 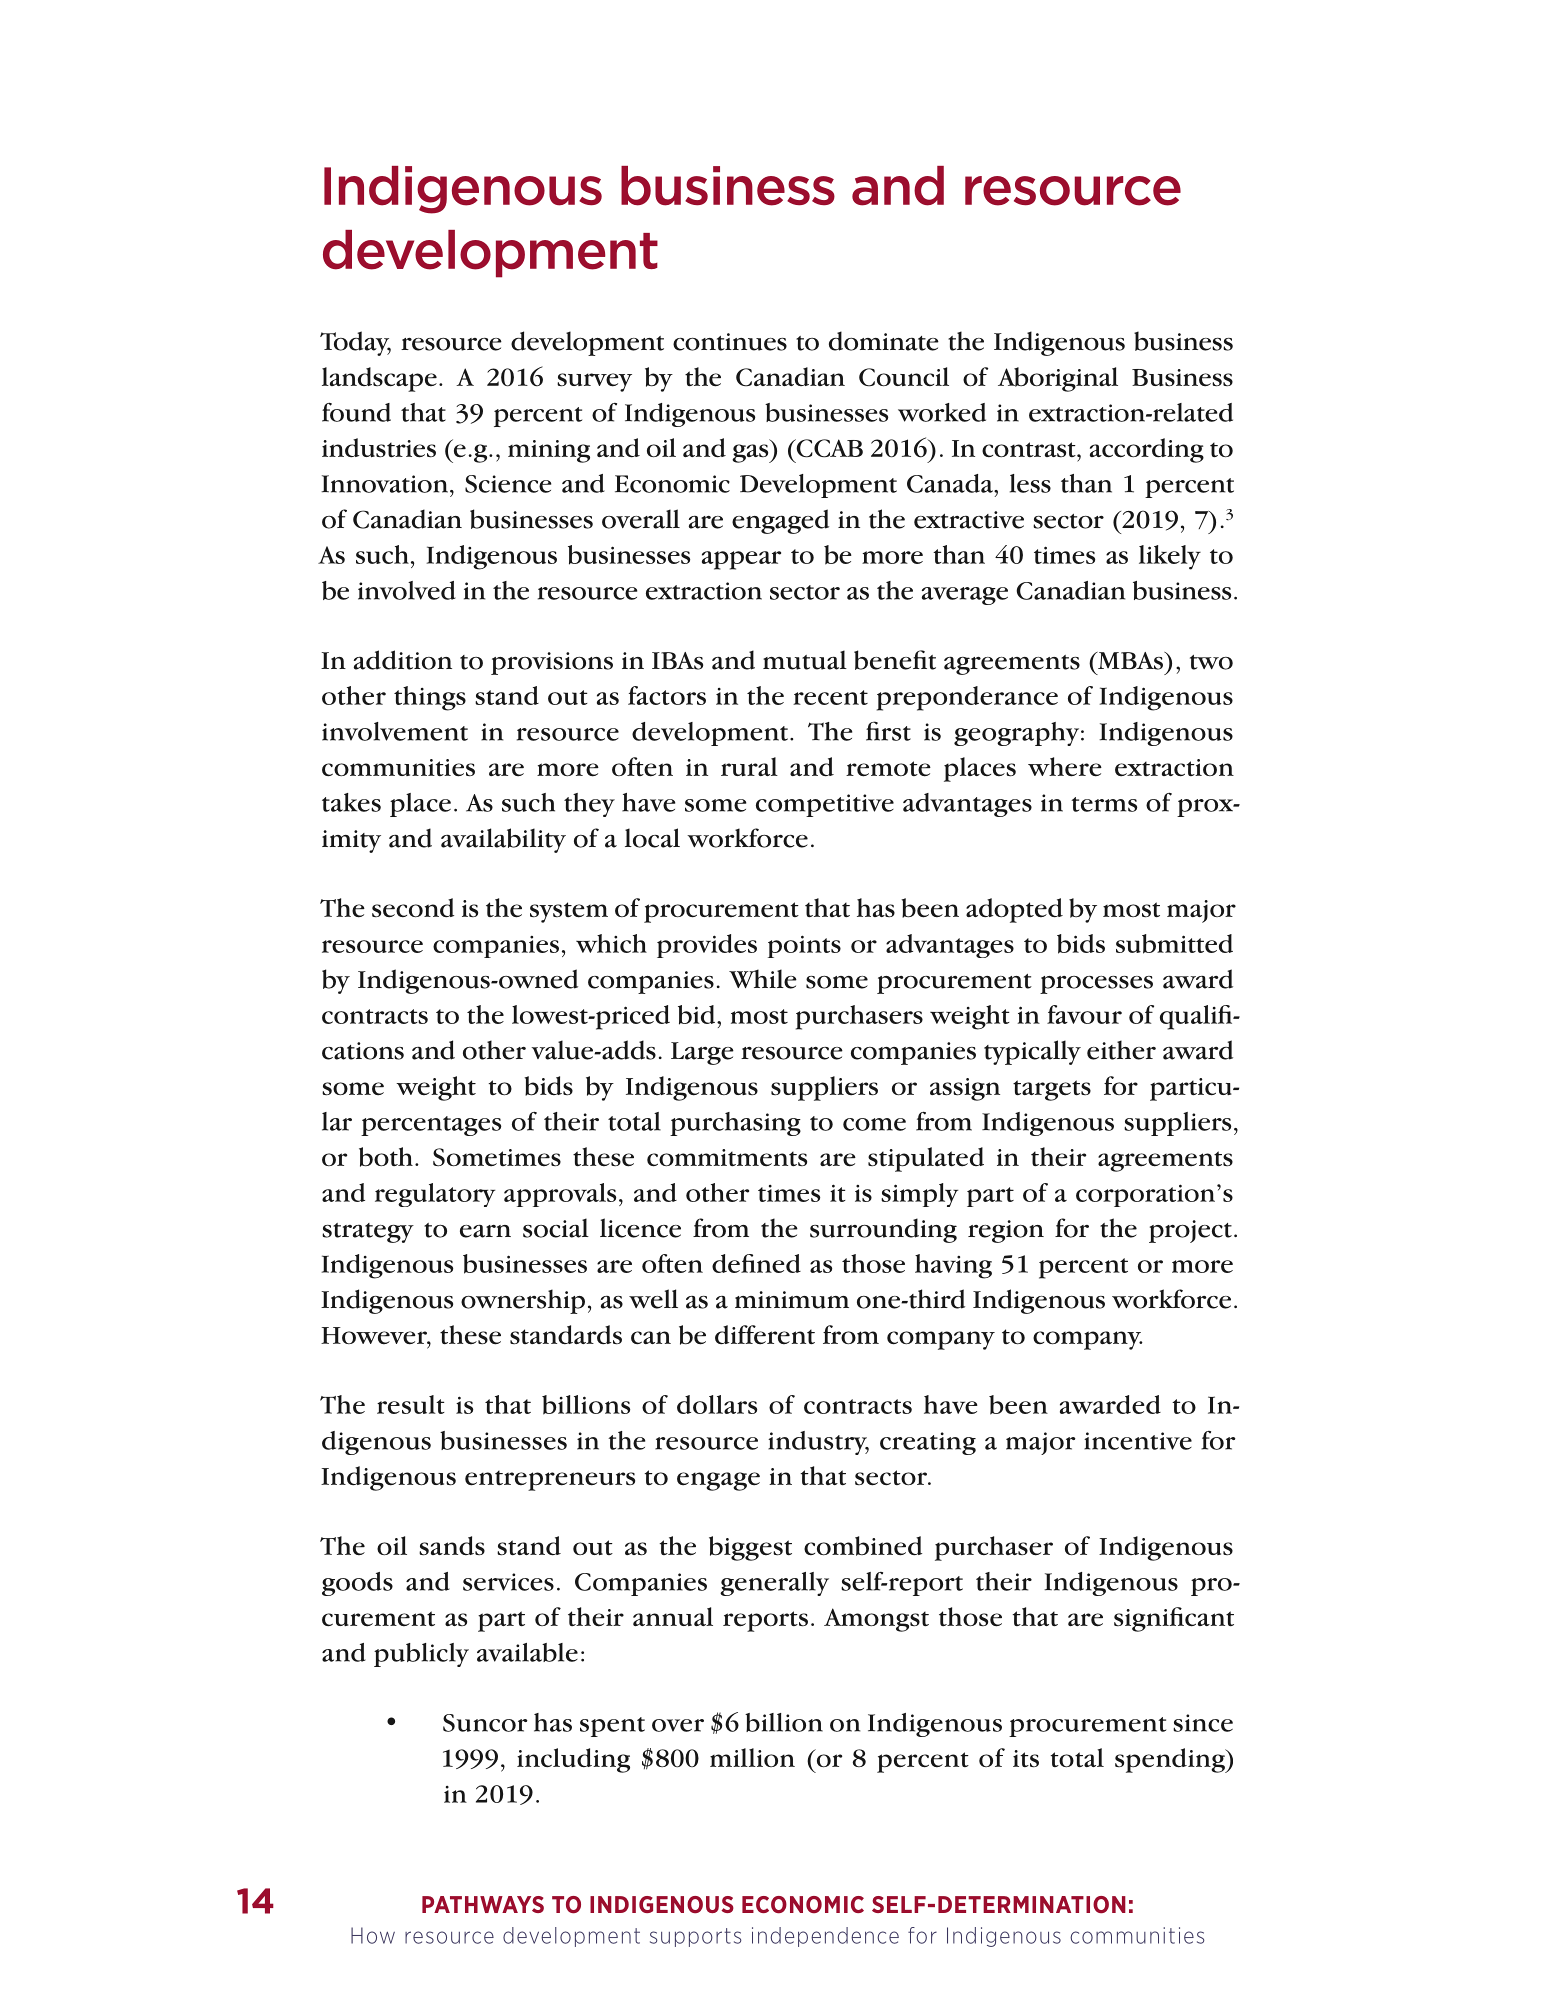 I want to click on second, so click(x=413, y=908).
